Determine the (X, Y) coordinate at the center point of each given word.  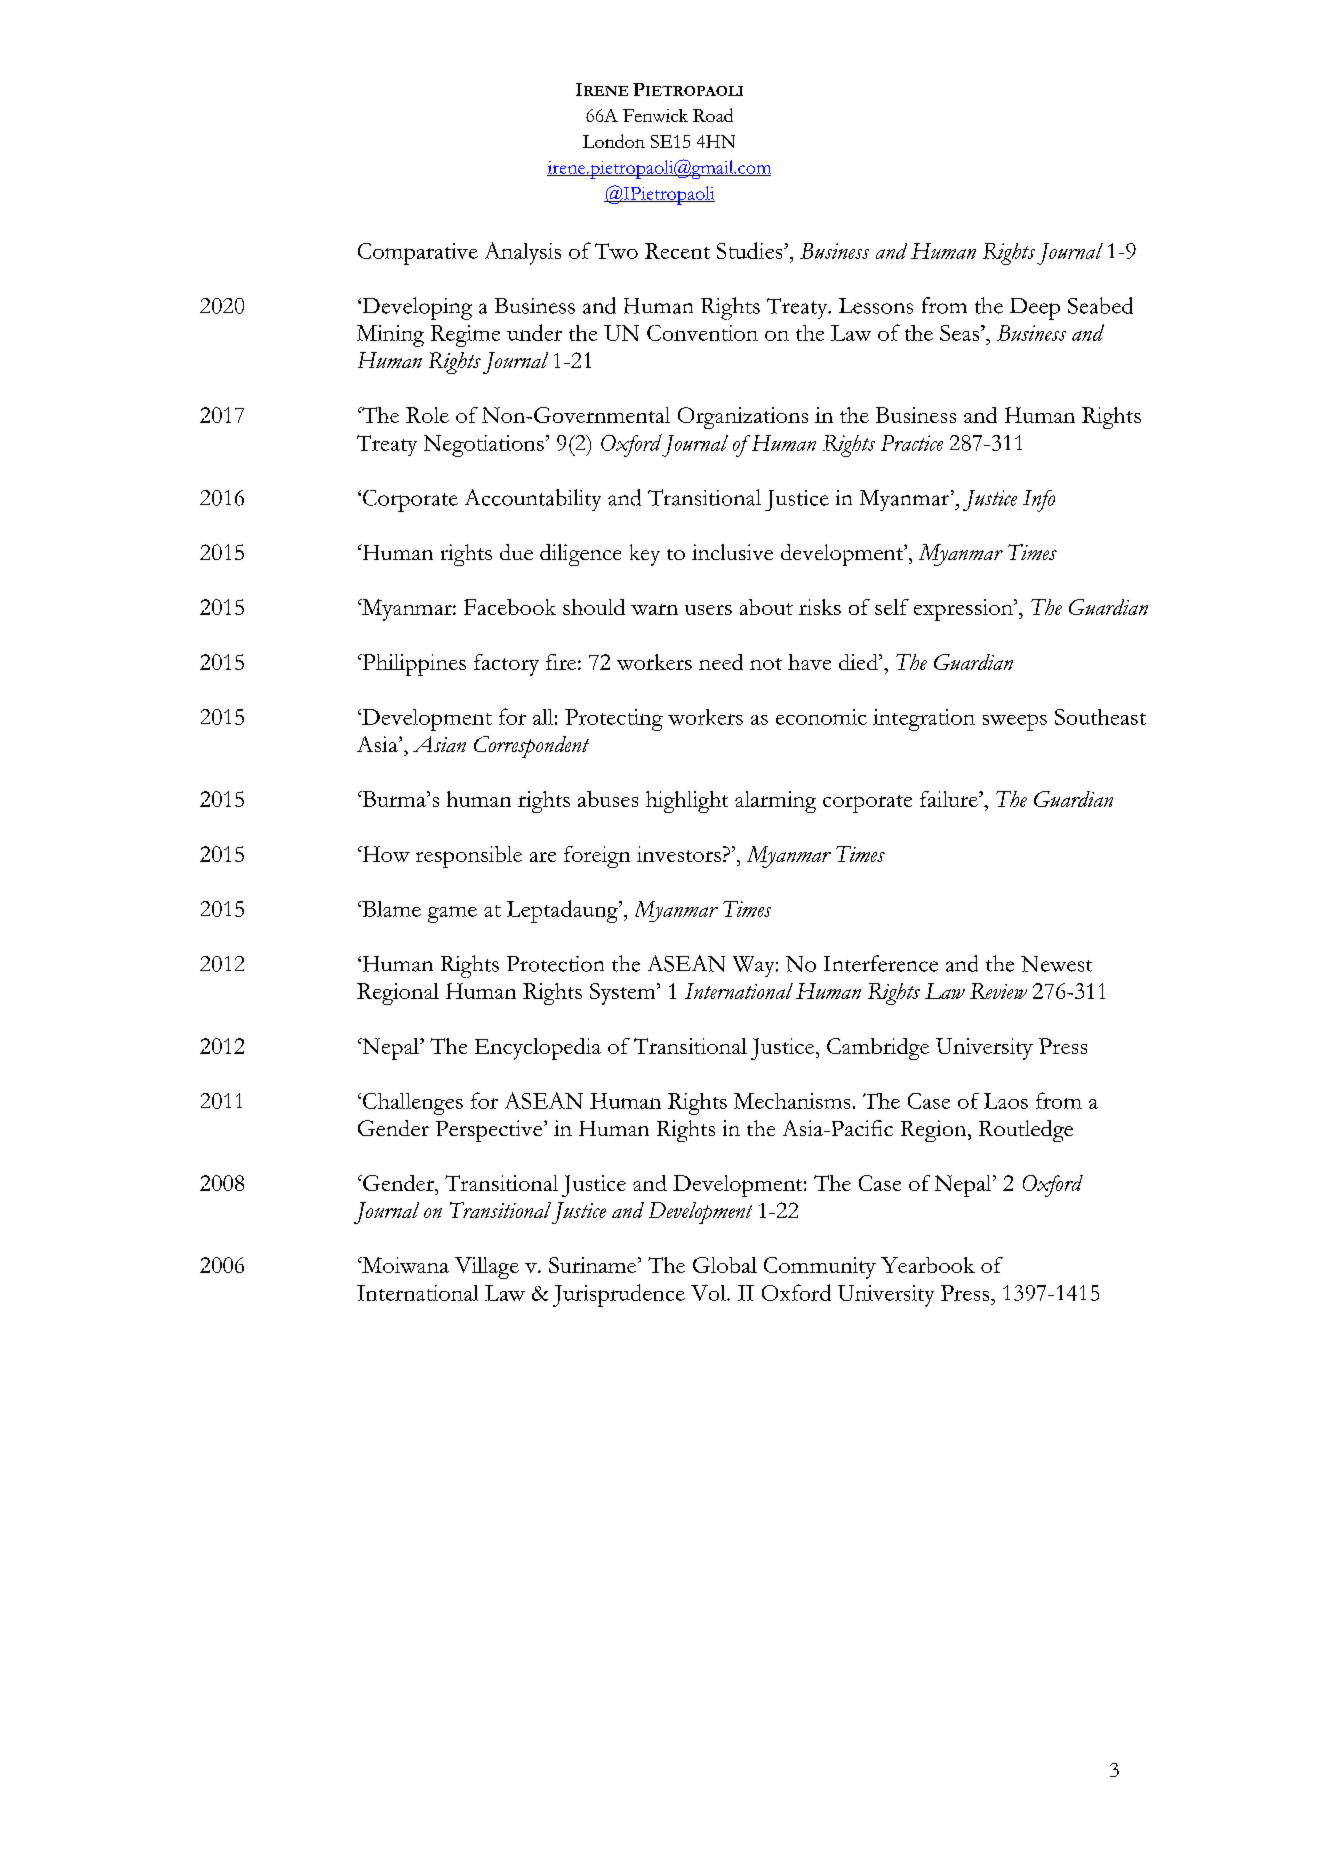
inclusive (732, 552)
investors (679, 854)
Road (713, 115)
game (452, 914)
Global (725, 1265)
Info (1039, 501)
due (516, 552)
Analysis (523, 253)
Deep (1035, 309)
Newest (1056, 964)
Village (487, 1268)
